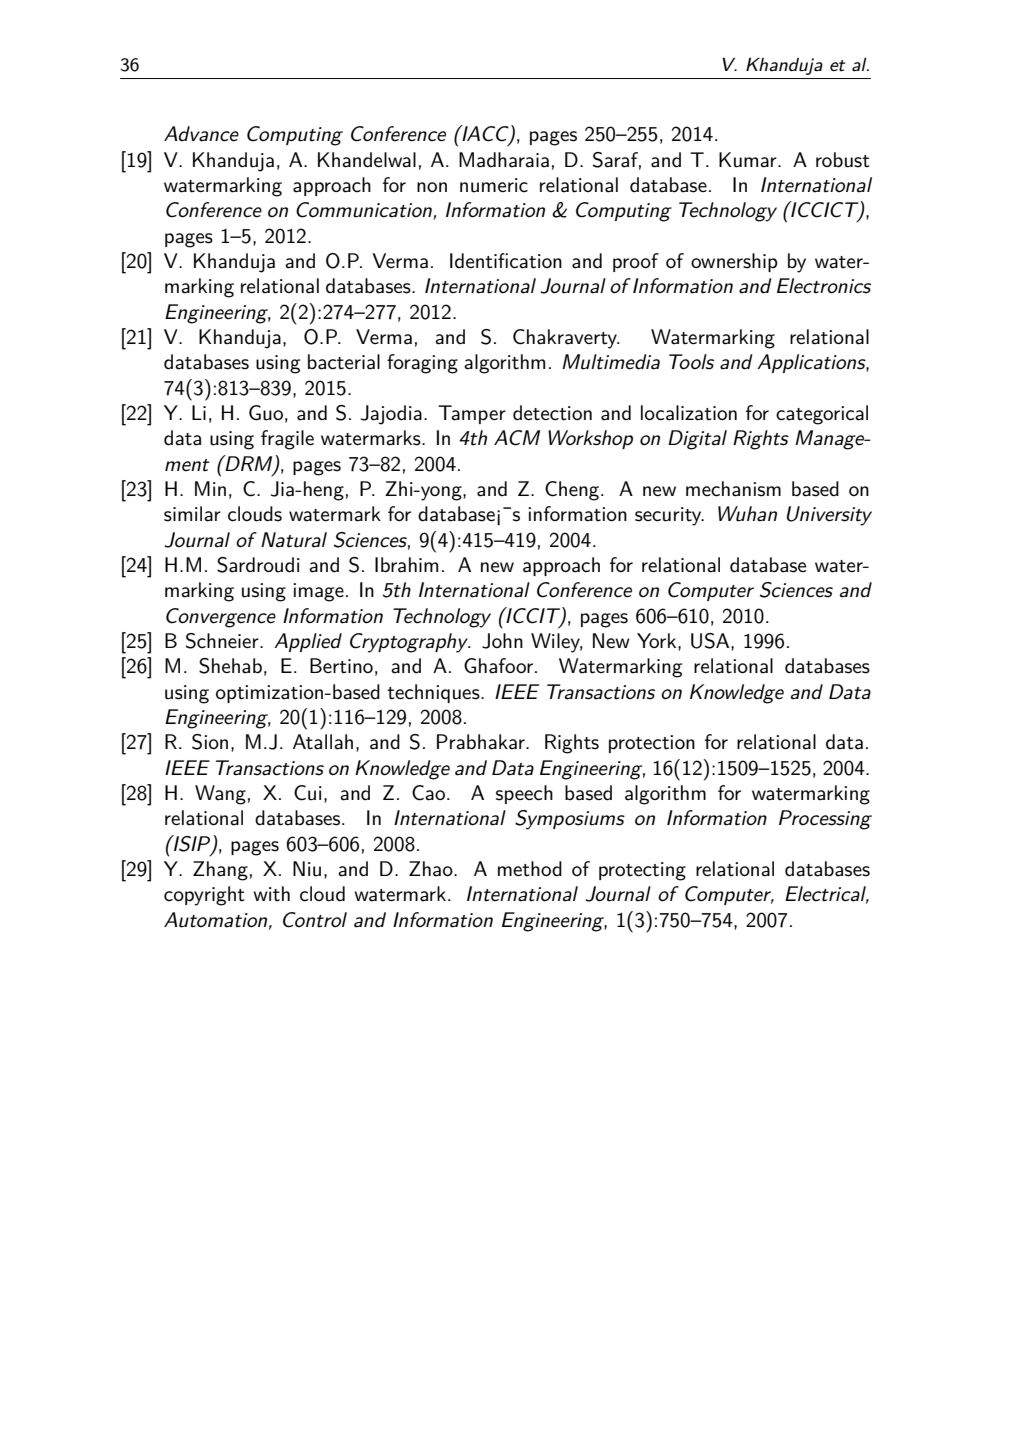  Describe the element at coordinates (749, 160) in the screenshot. I see `Kumar` at that location.
